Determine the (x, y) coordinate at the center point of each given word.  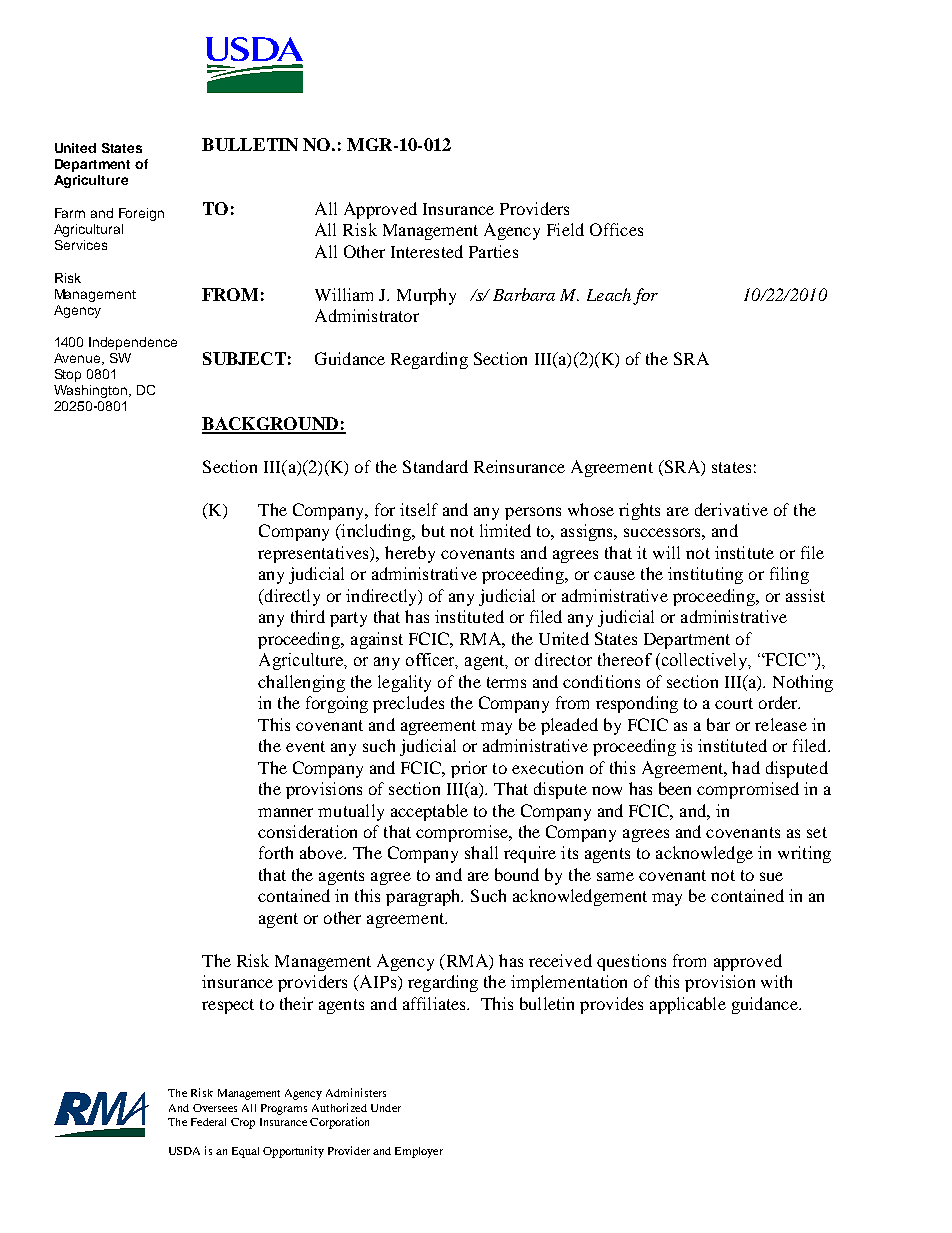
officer (432, 661)
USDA (184, 1151)
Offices (616, 229)
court (734, 703)
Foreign (141, 214)
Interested (427, 251)
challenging (301, 683)
